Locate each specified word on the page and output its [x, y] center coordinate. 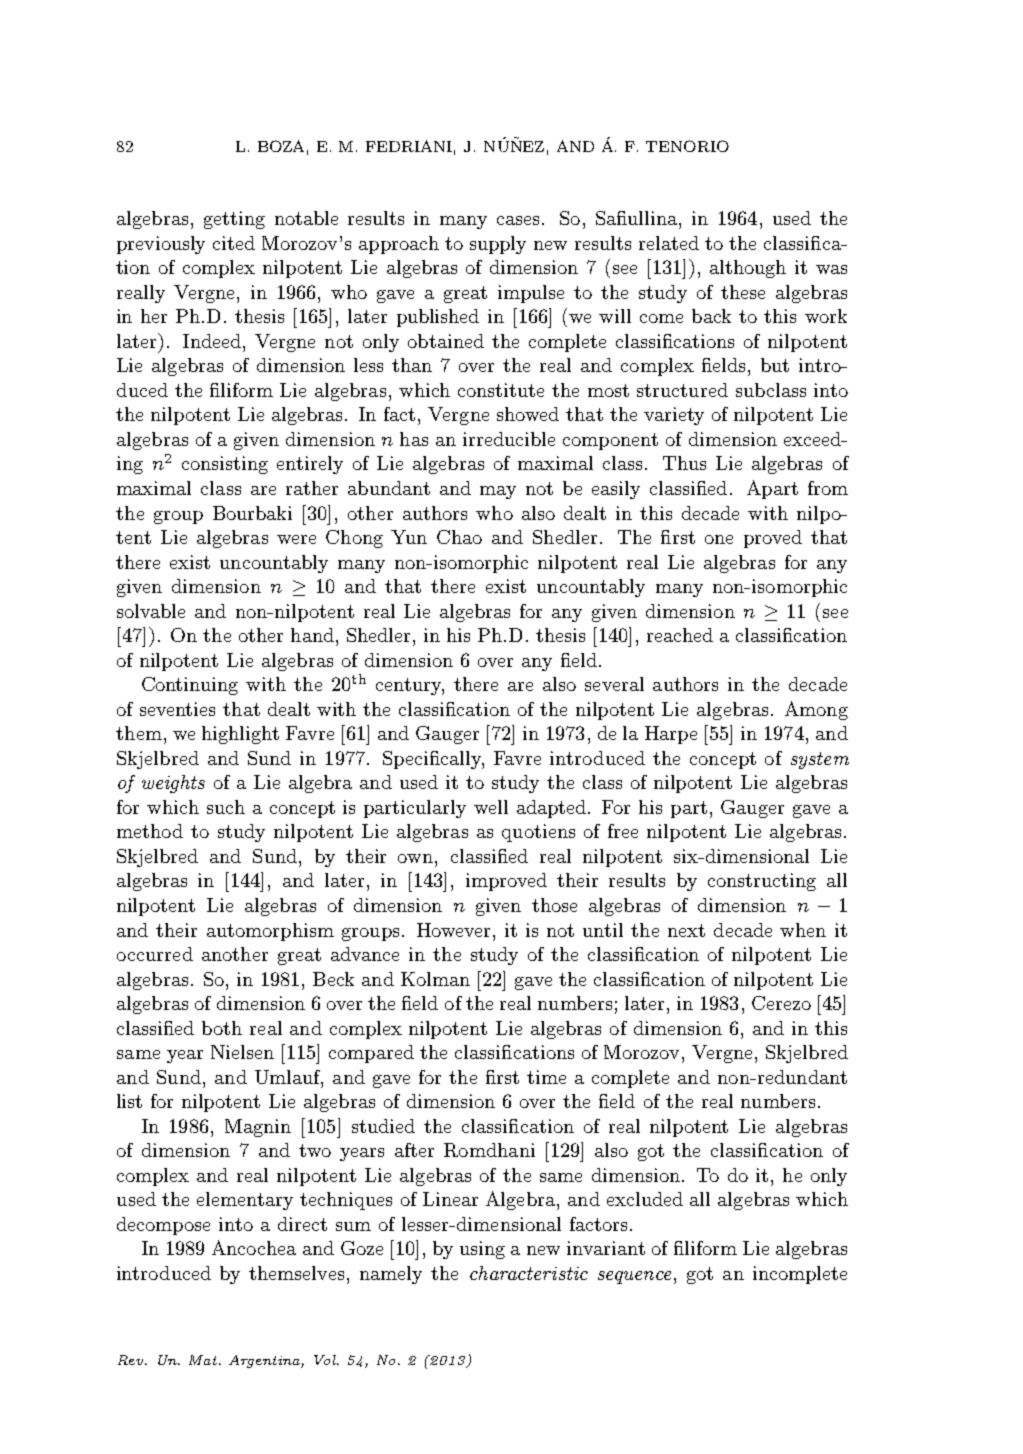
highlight [240, 735]
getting [234, 220]
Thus [684, 463]
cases [518, 220]
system [820, 760]
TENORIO [687, 146]
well [491, 807]
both [222, 1028]
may [498, 492]
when [803, 930]
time [546, 1077]
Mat [204, 1360]
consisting [225, 465]
